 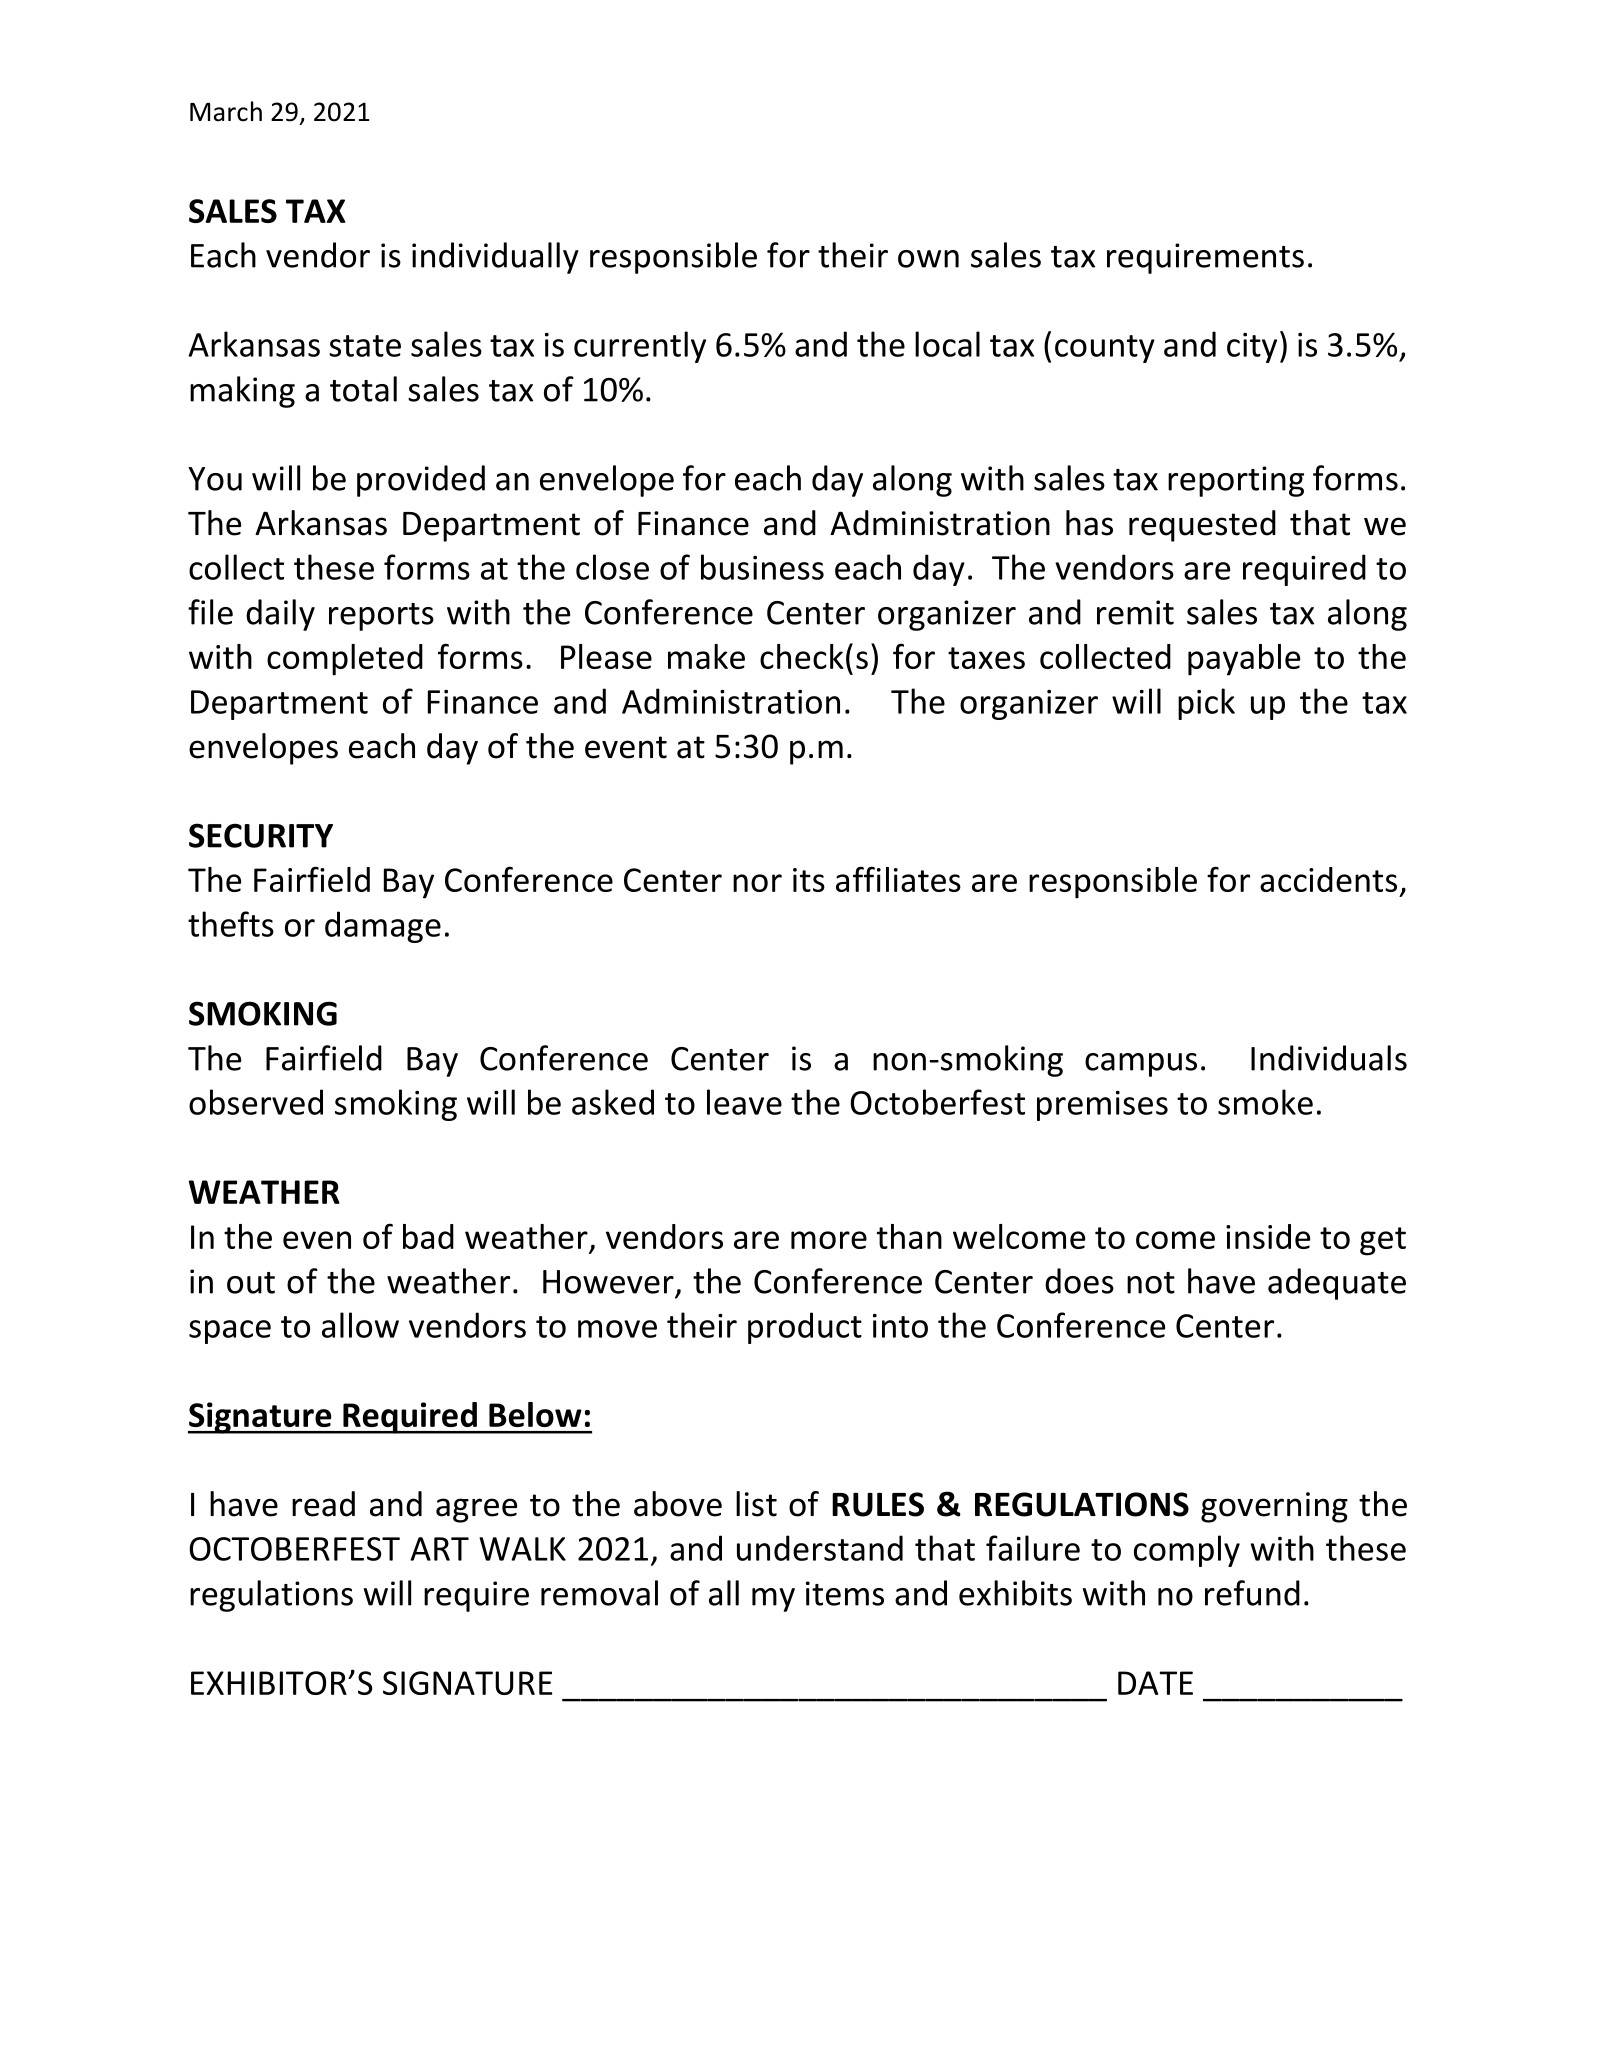 What do you see at coordinates (744, 1102) in the document?
I see `leave` at bounding box center [744, 1102].
